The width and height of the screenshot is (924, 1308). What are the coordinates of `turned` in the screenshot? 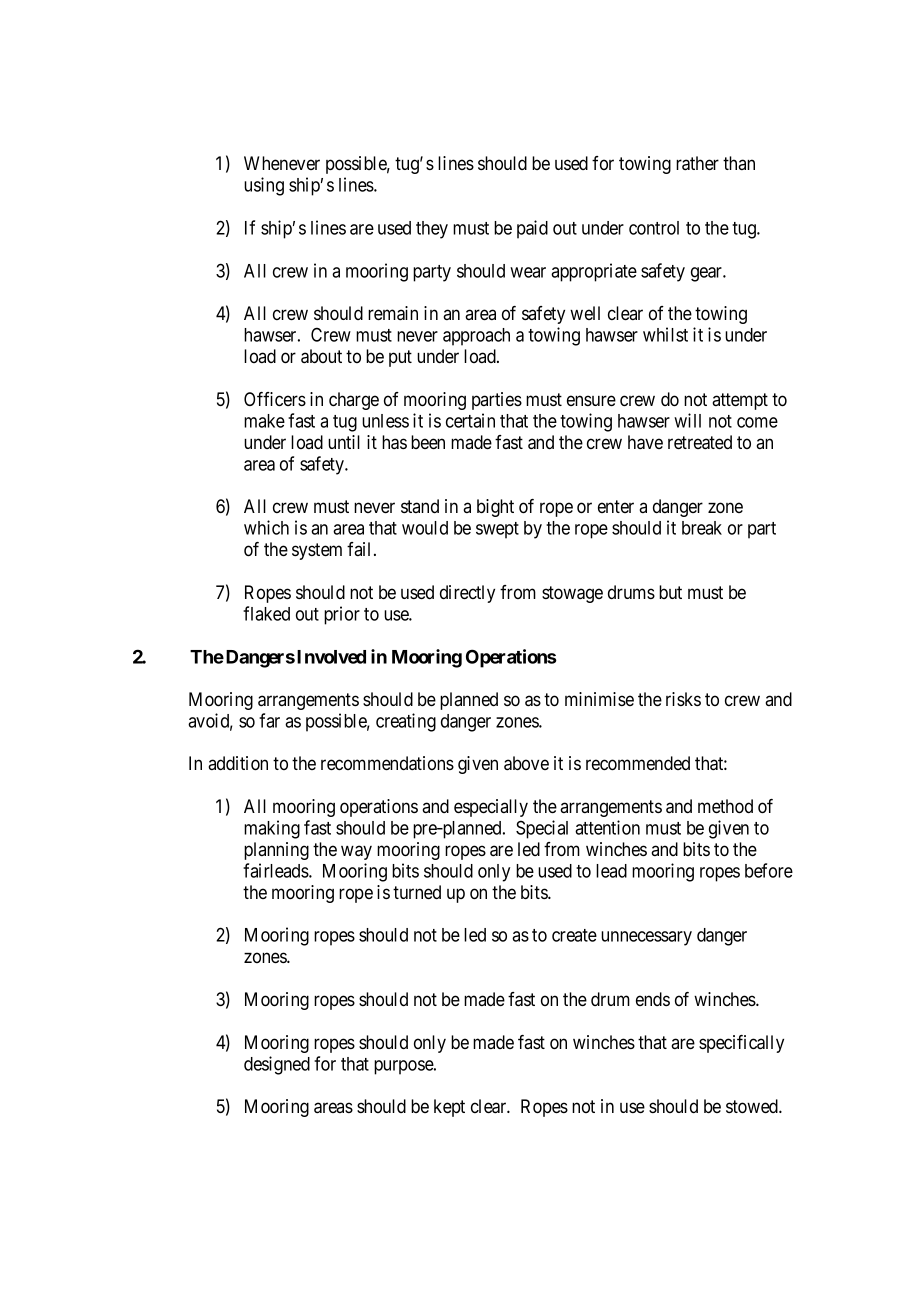 It's located at (417, 892).
